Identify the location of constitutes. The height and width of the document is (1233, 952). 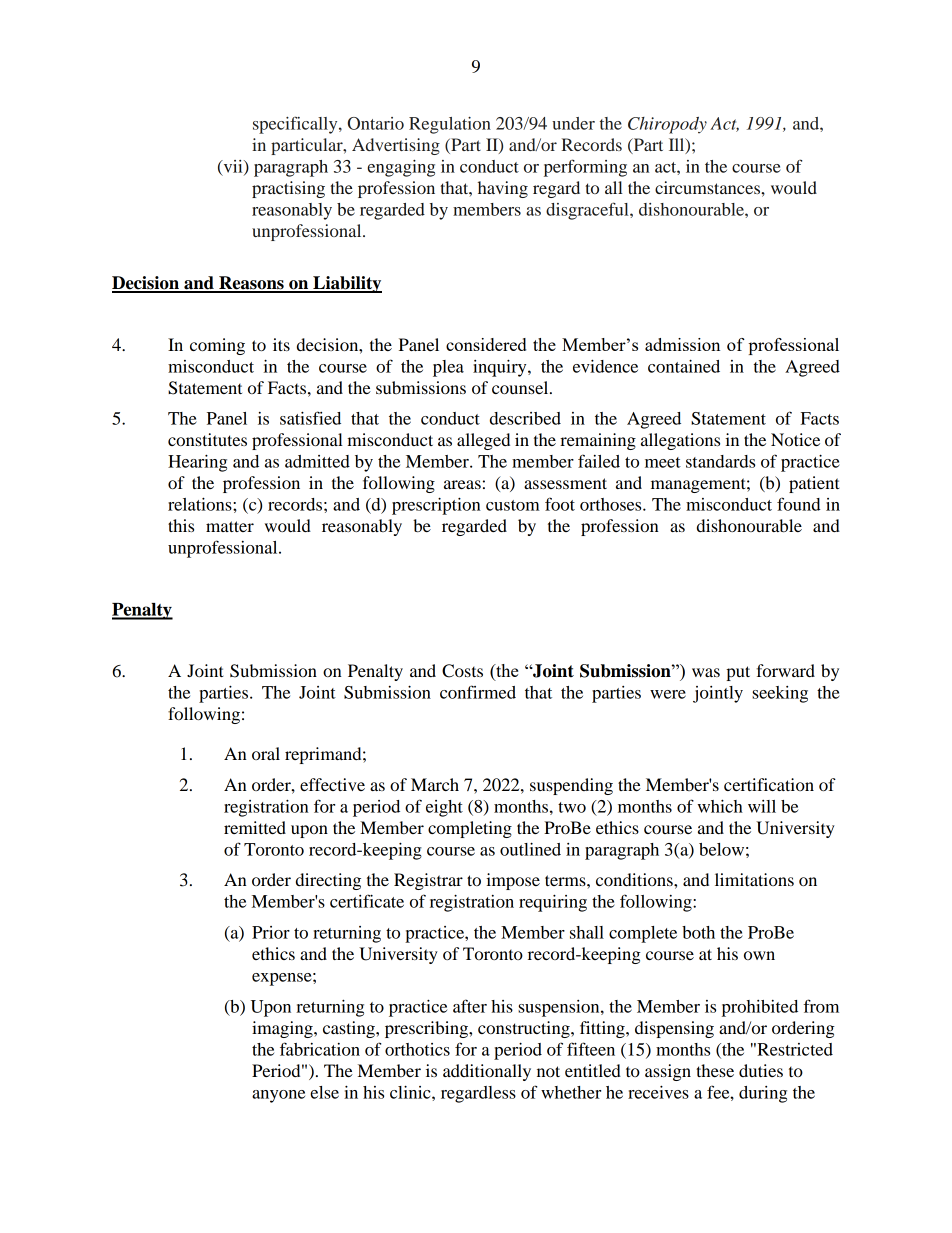
(207, 439).
